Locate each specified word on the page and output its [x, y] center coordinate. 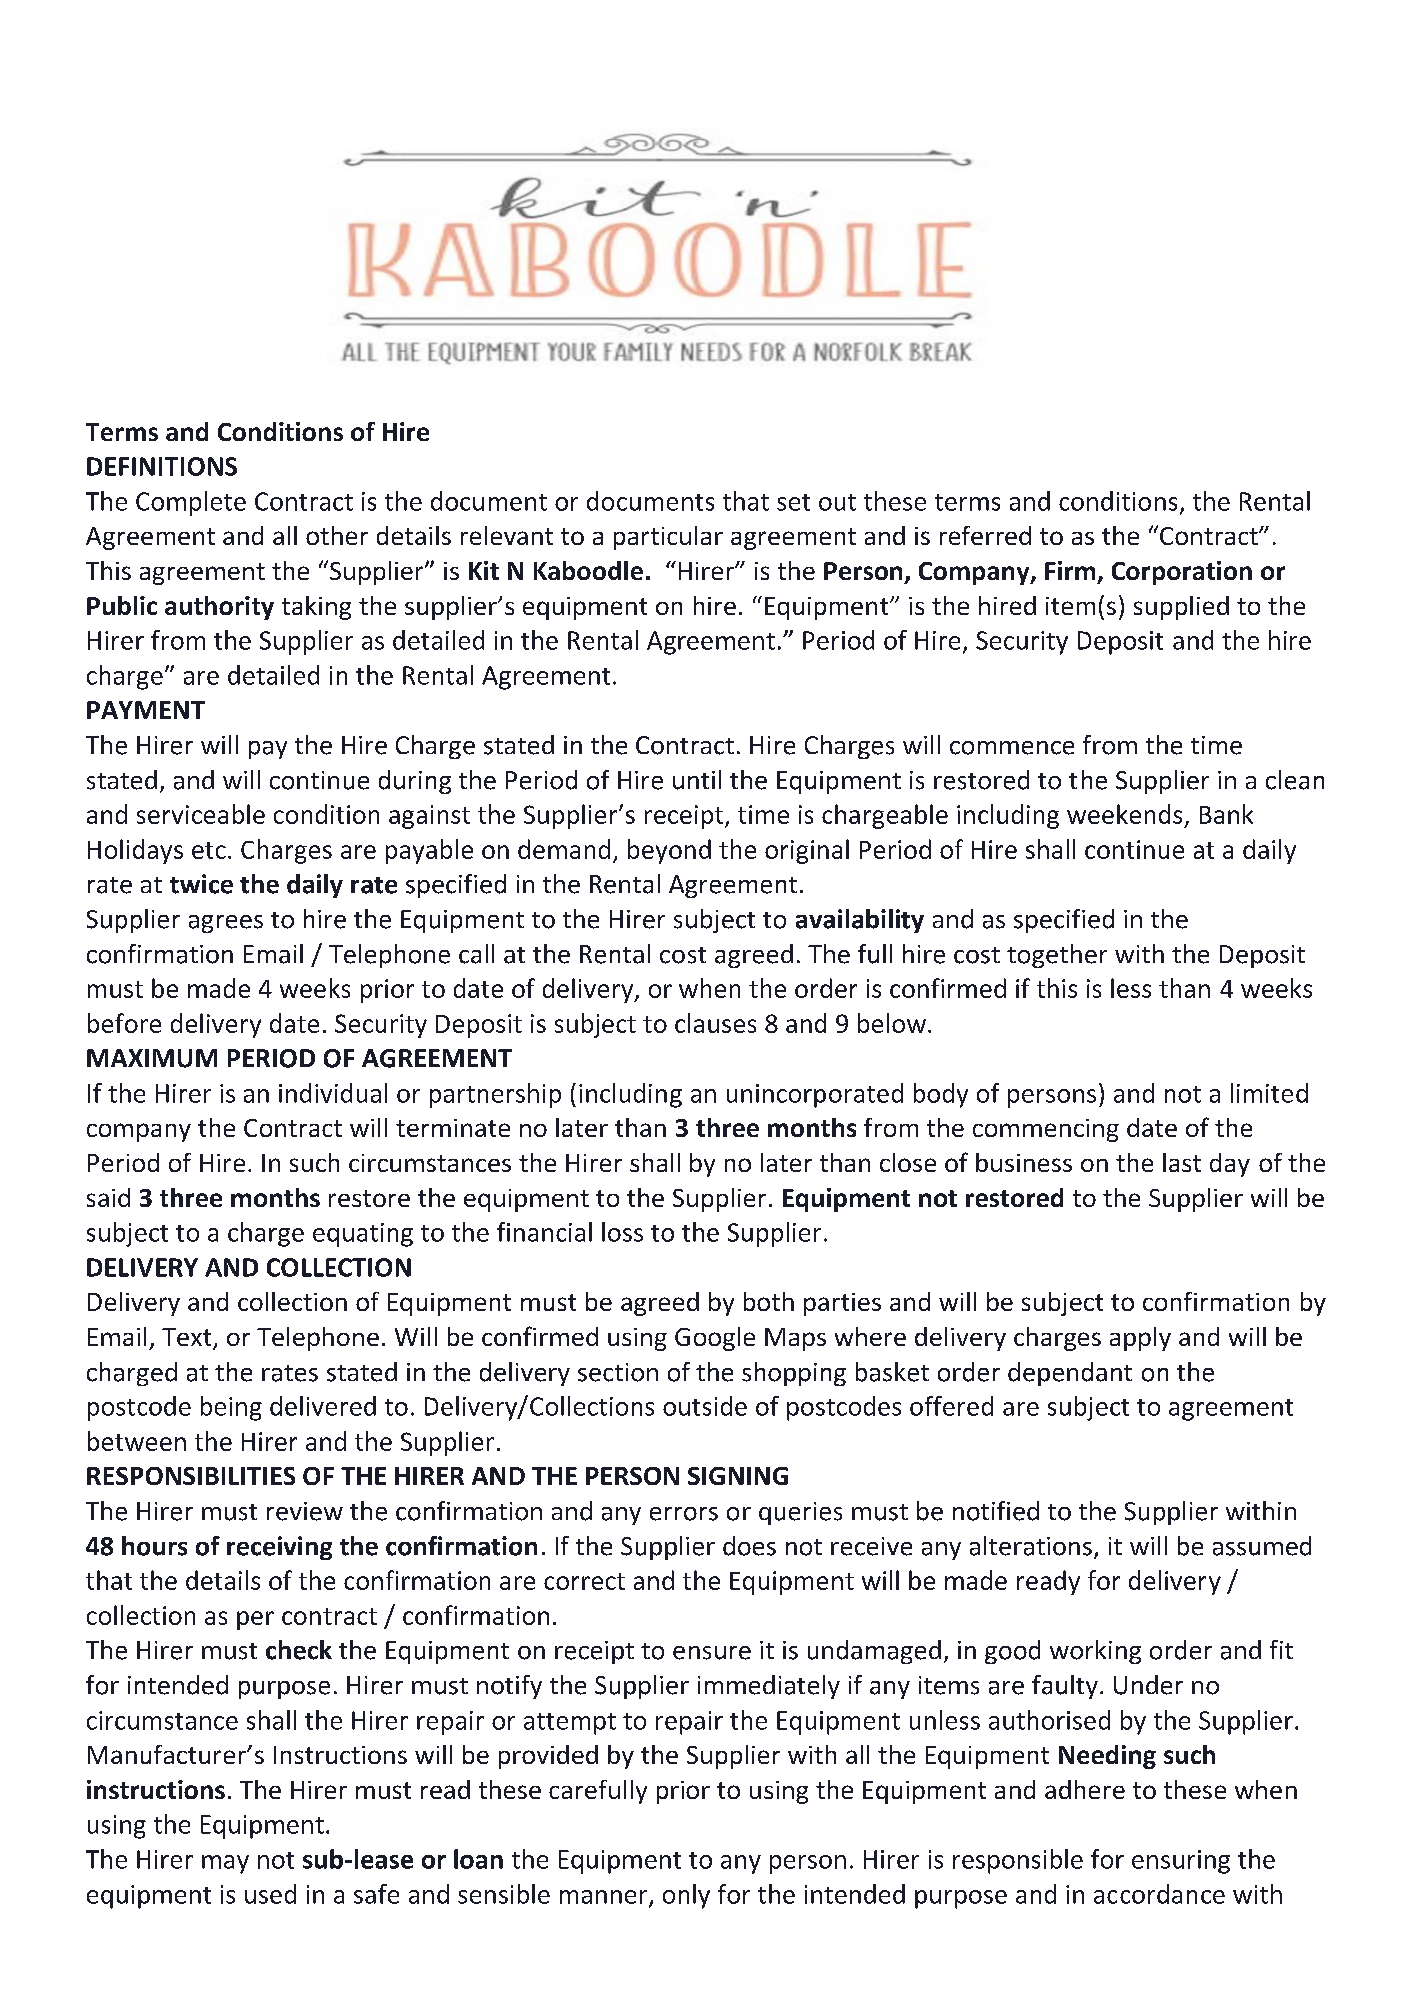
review [305, 1511]
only [686, 1896]
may [225, 1864]
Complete [191, 503]
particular [668, 538]
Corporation [1182, 573]
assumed [1262, 1546]
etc [209, 850]
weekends [1124, 814]
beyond [669, 851]
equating [363, 1235]
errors [684, 1514]
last [1182, 1162]
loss [622, 1232]
